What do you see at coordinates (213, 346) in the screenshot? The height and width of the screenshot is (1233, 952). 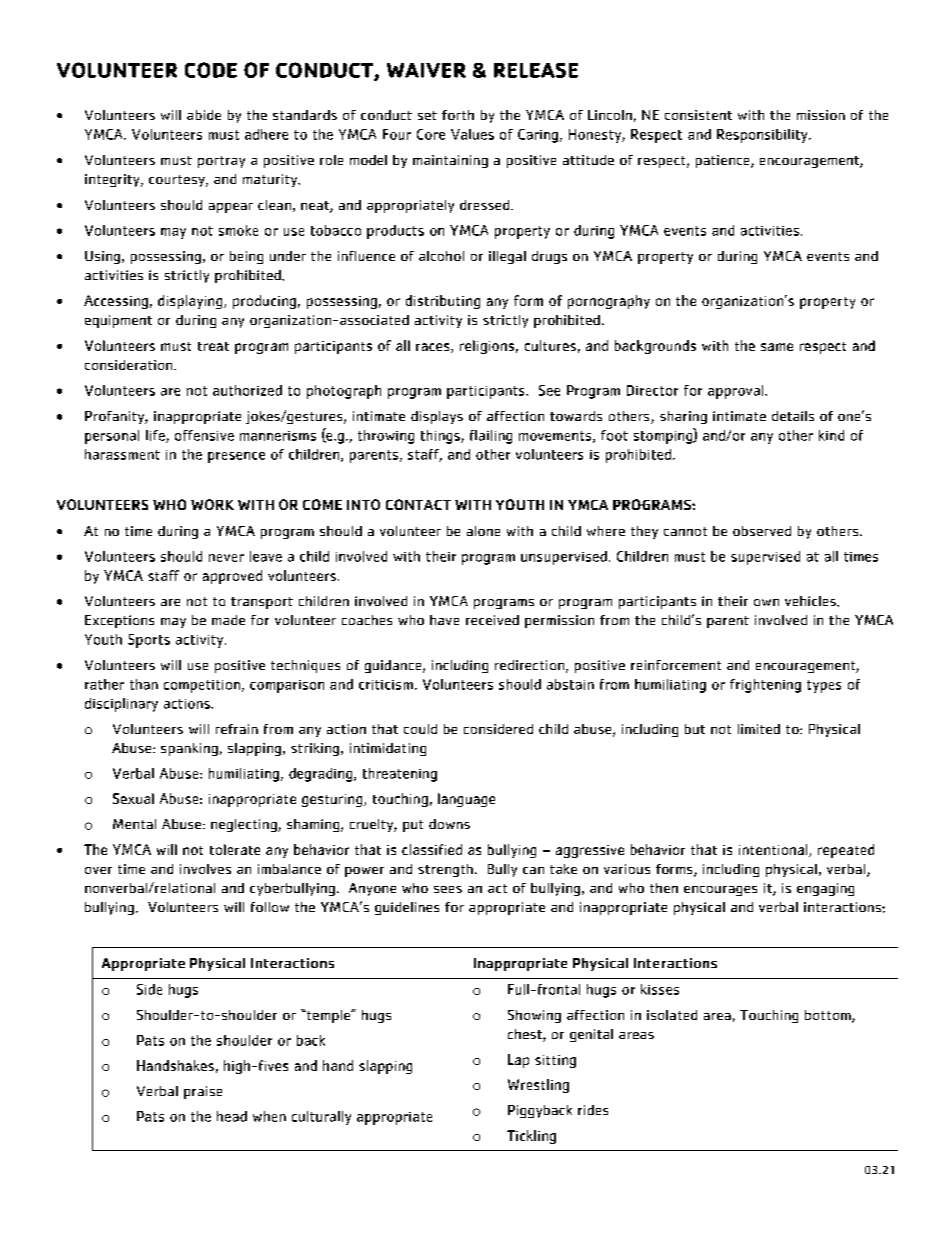 I see `treat` at bounding box center [213, 346].
